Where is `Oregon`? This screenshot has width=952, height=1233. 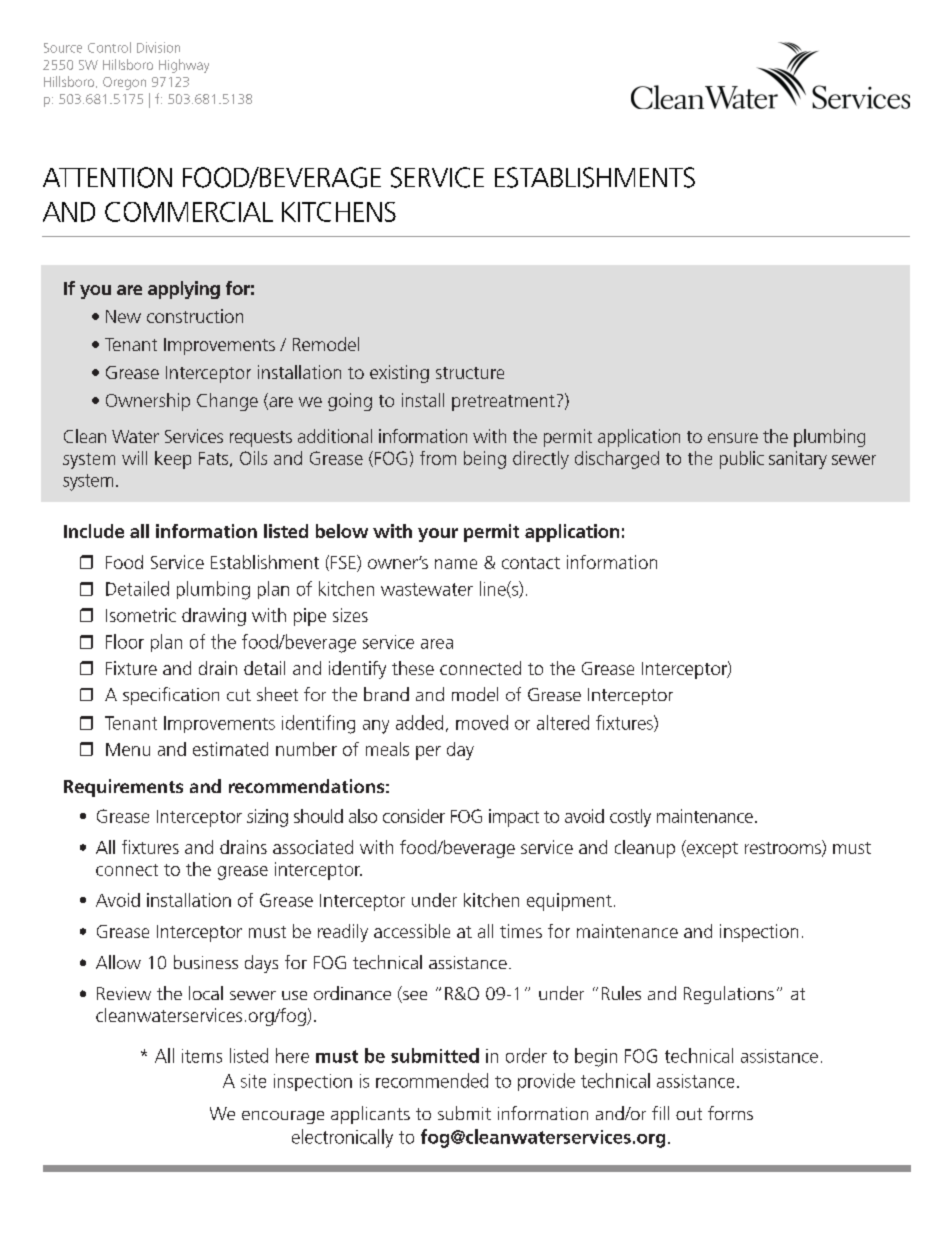
Oregon is located at coordinates (124, 83).
